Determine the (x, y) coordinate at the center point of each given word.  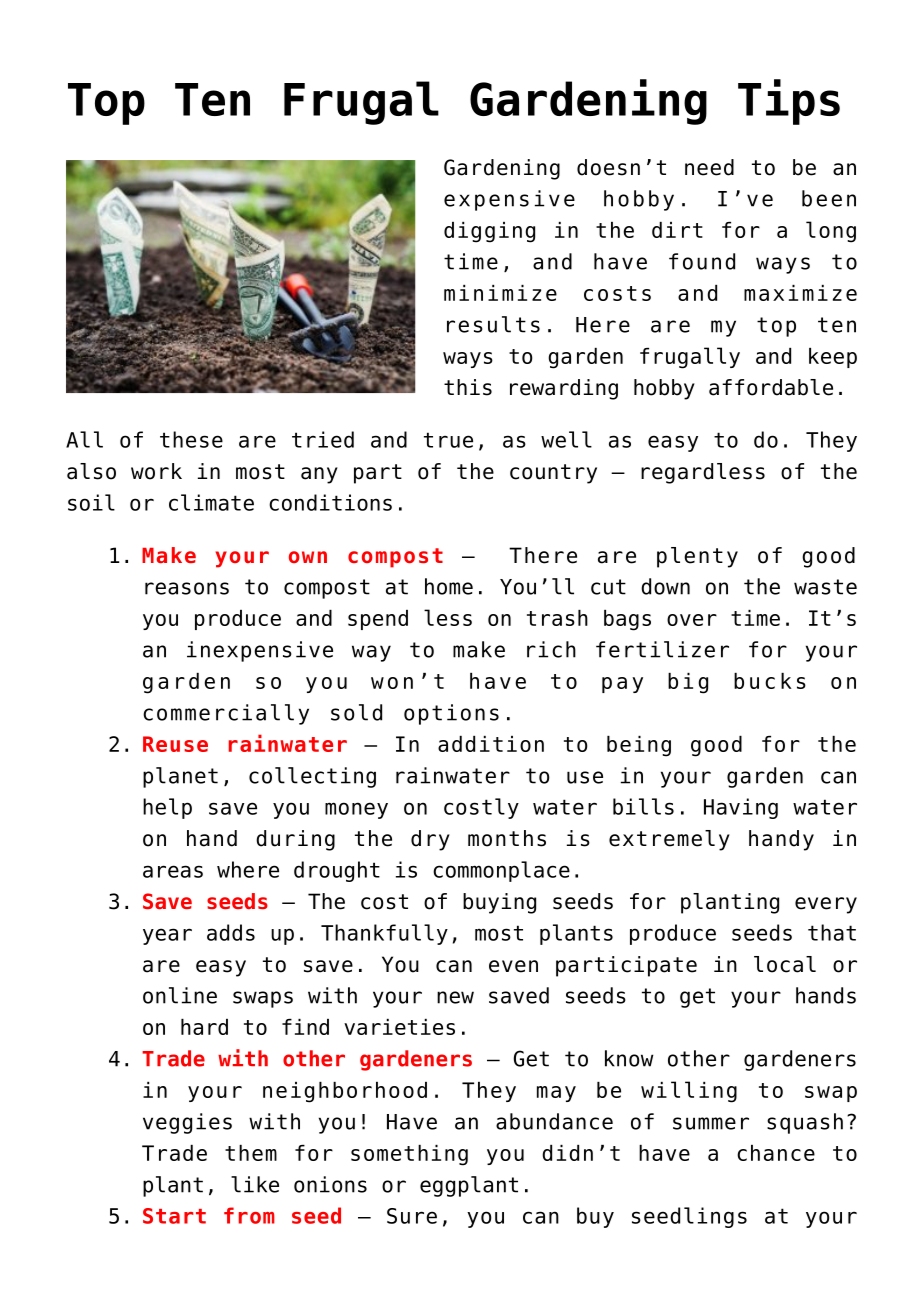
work (156, 471)
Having (741, 808)
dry (430, 840)
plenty (697, 557)
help (167, 808)
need (709, 167)
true (448, 440)
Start (174, 1216)
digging (489, 232)
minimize (500, 293)
